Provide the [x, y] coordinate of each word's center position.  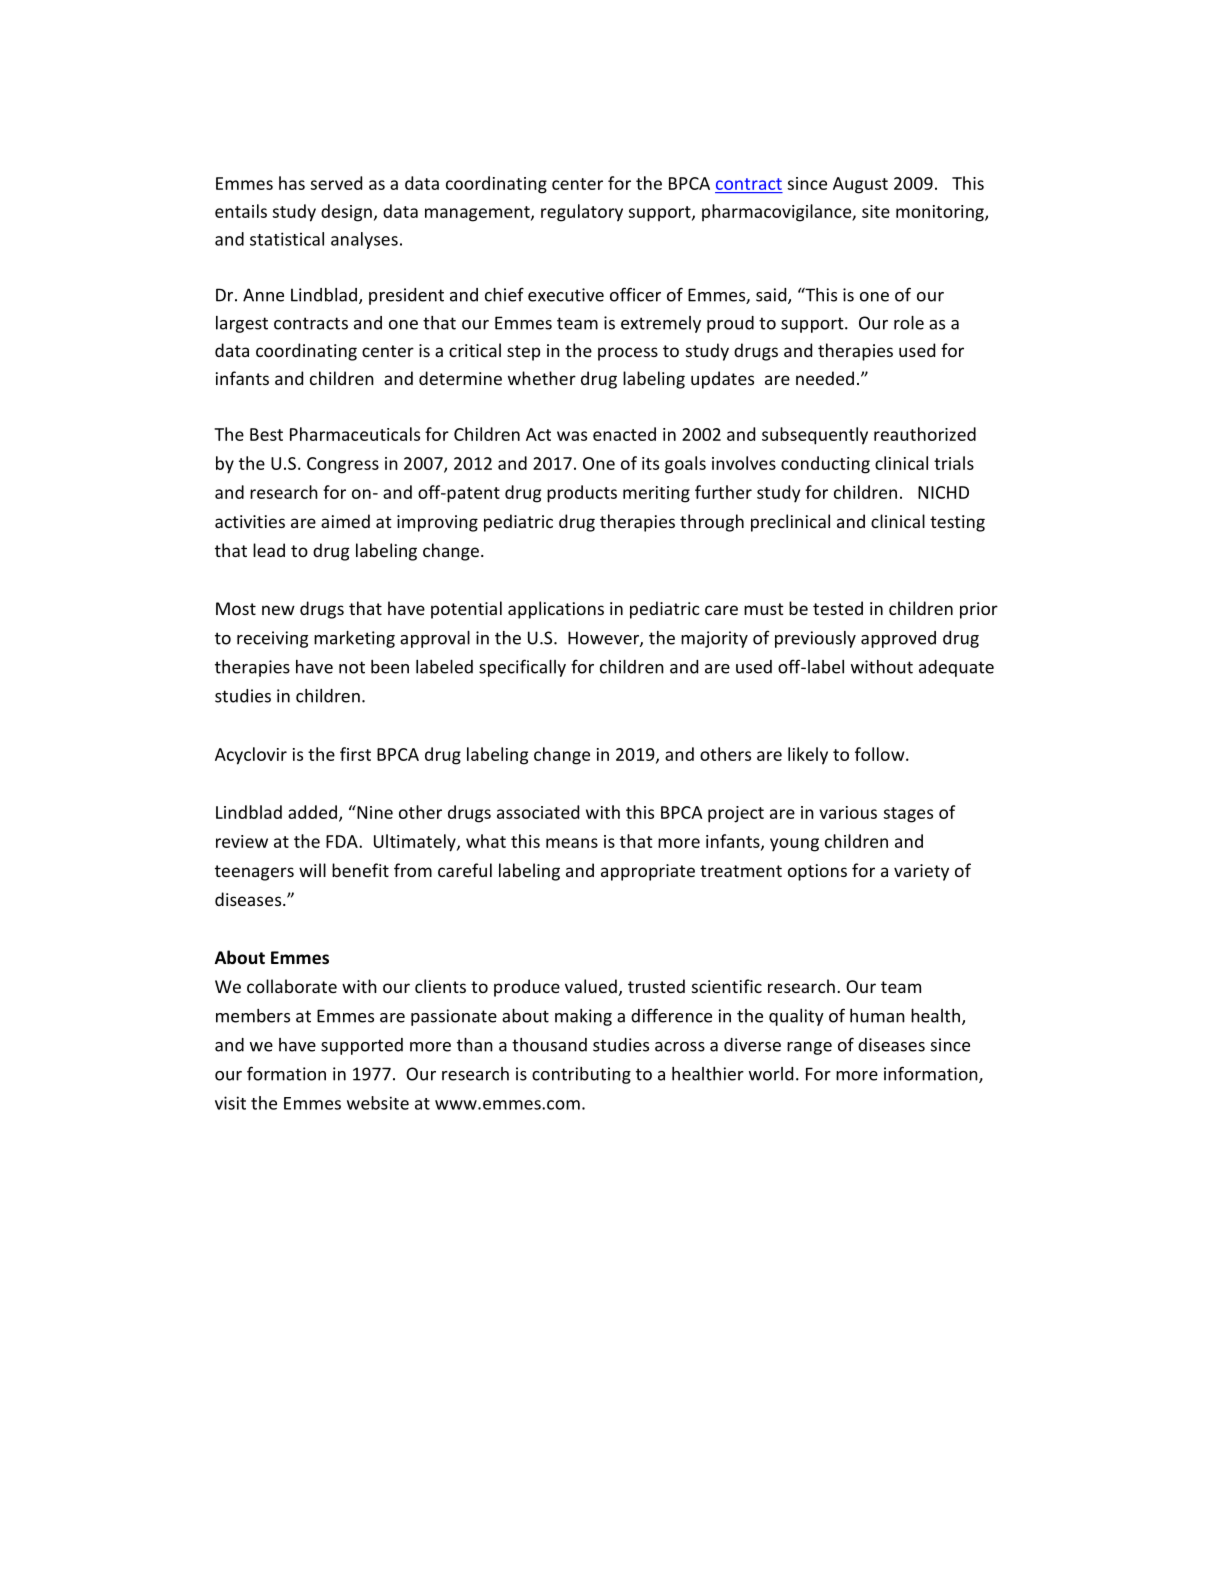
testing [957, 523]
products [582, 494]
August [860, 185]
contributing [581, 1075]
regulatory [582, 213]
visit [230, 1103]
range [809, 1048]
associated [538, 812]
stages [908, 815]
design [346, 213]
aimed [345, 521]
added [312, 812]
